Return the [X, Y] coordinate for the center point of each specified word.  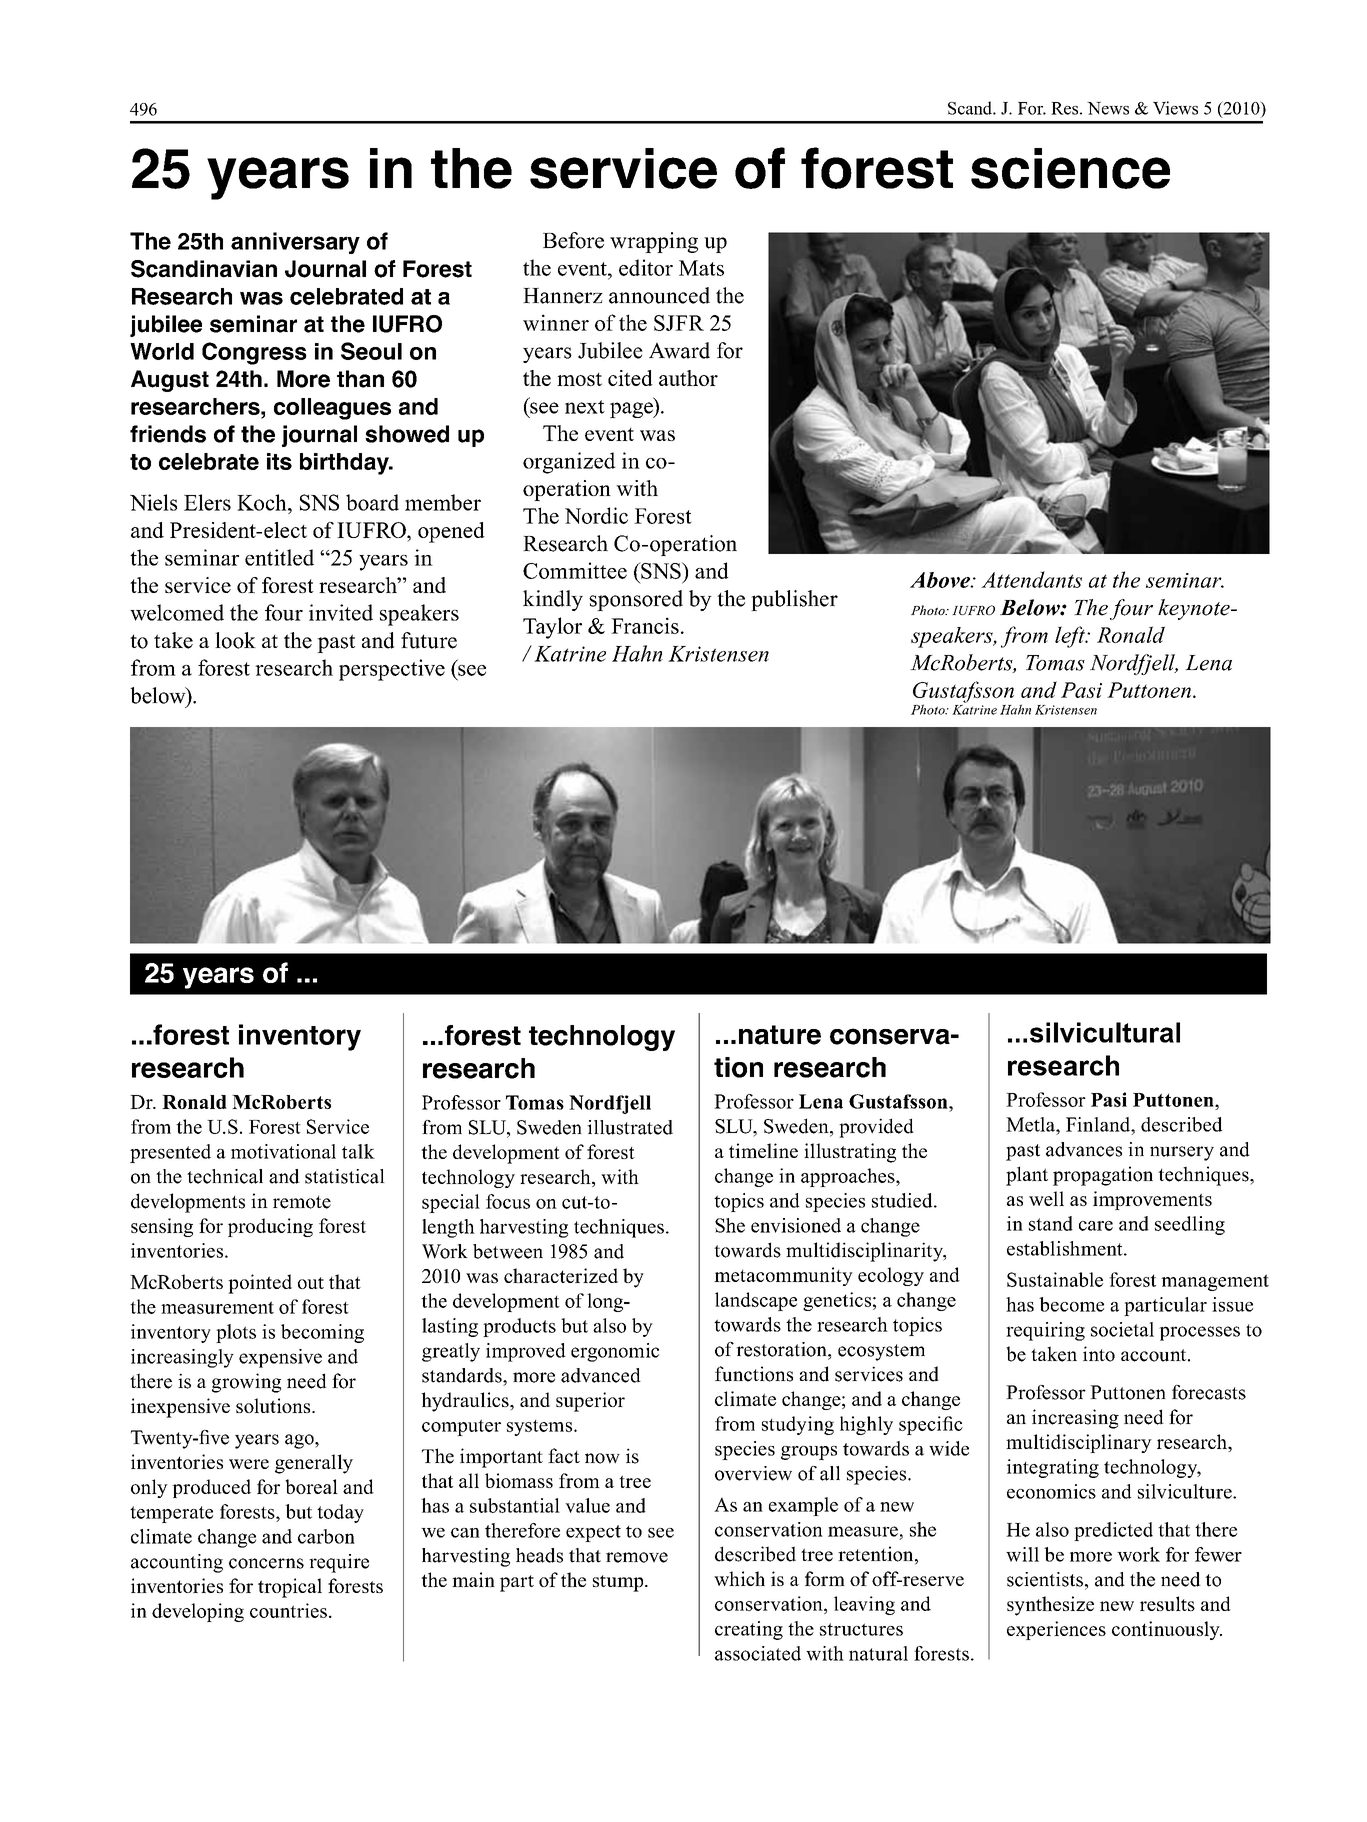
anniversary [295, 243]
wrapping [654, 242]
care [1096, 1226]
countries [288, 1610]
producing [270, 1227]
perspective [392, 670]
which [739, 1578]
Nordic [596, 515]
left [1071, 637]
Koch [263, 502]
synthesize [1050, 1606]
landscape [756, 1301]
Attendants [1031, 579]
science [1070, 168]
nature [780, 1035]
